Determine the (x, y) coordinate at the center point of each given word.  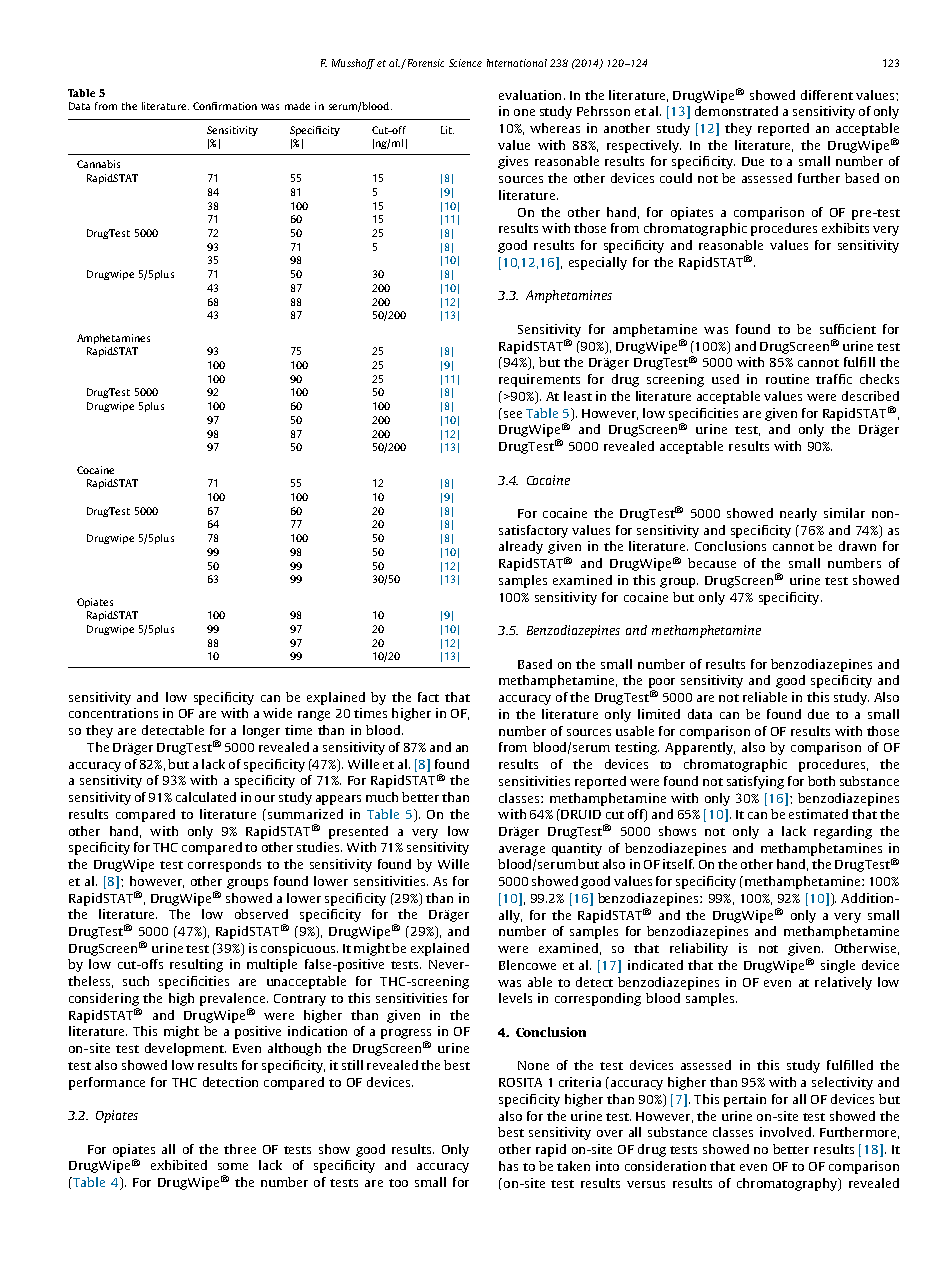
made (297, 106)
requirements (539, 380)
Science (465, 63)
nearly (798, 514)
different (827, 95)
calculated (206, 797)
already (521, 547)
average (522, 851)
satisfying (755, 782)
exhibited (179, 1165)
